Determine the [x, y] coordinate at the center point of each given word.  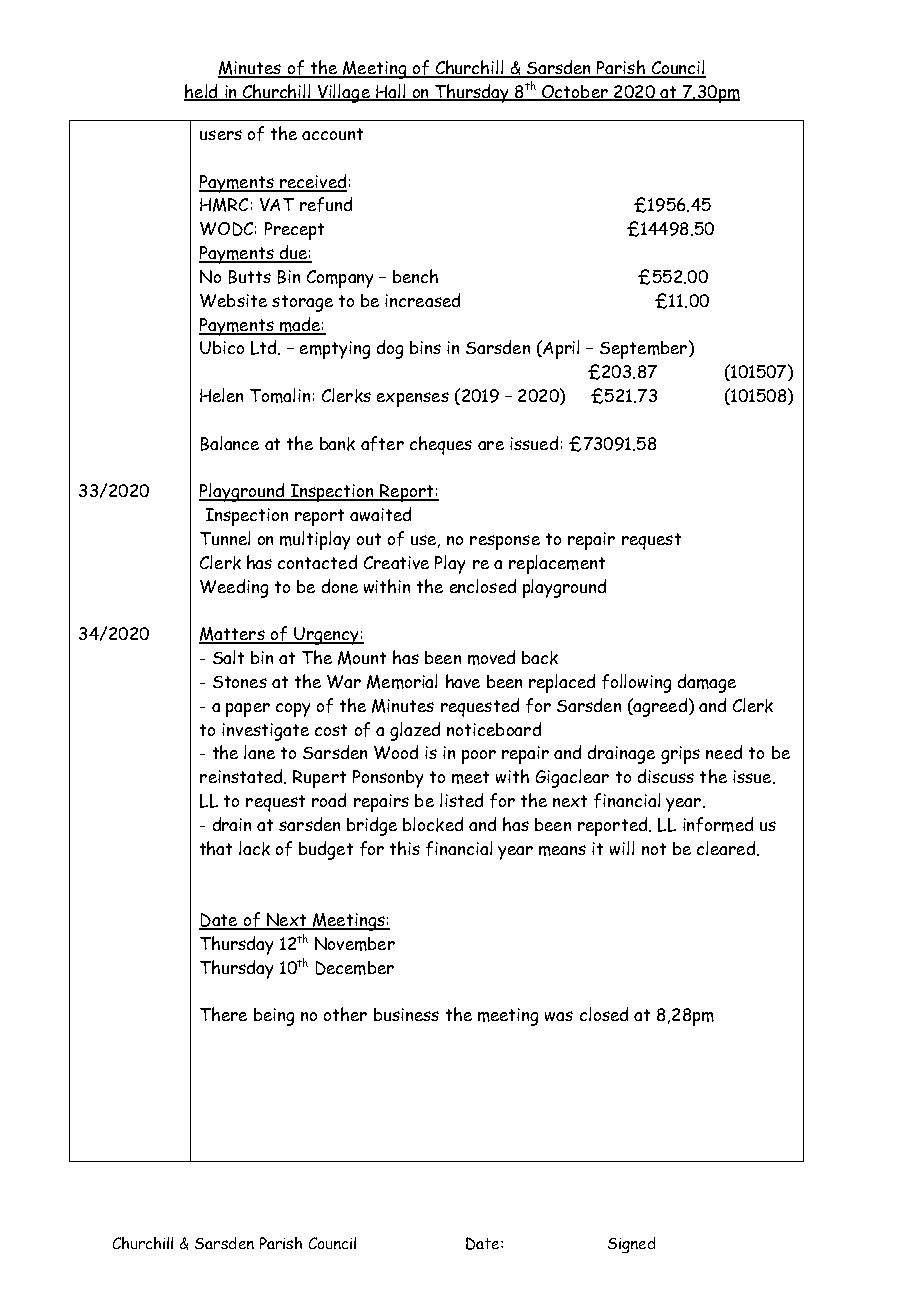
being [274, 1017]
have [463, 681]
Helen [221, 395]
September [643, 350]
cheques [441, 445]
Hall [390, 92]
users [221, 135]
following [636, 683]
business [406, 1014]
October [575, 93]
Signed [631, 1245]
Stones [240, 682]
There [223, 1014]
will [622, 848]
